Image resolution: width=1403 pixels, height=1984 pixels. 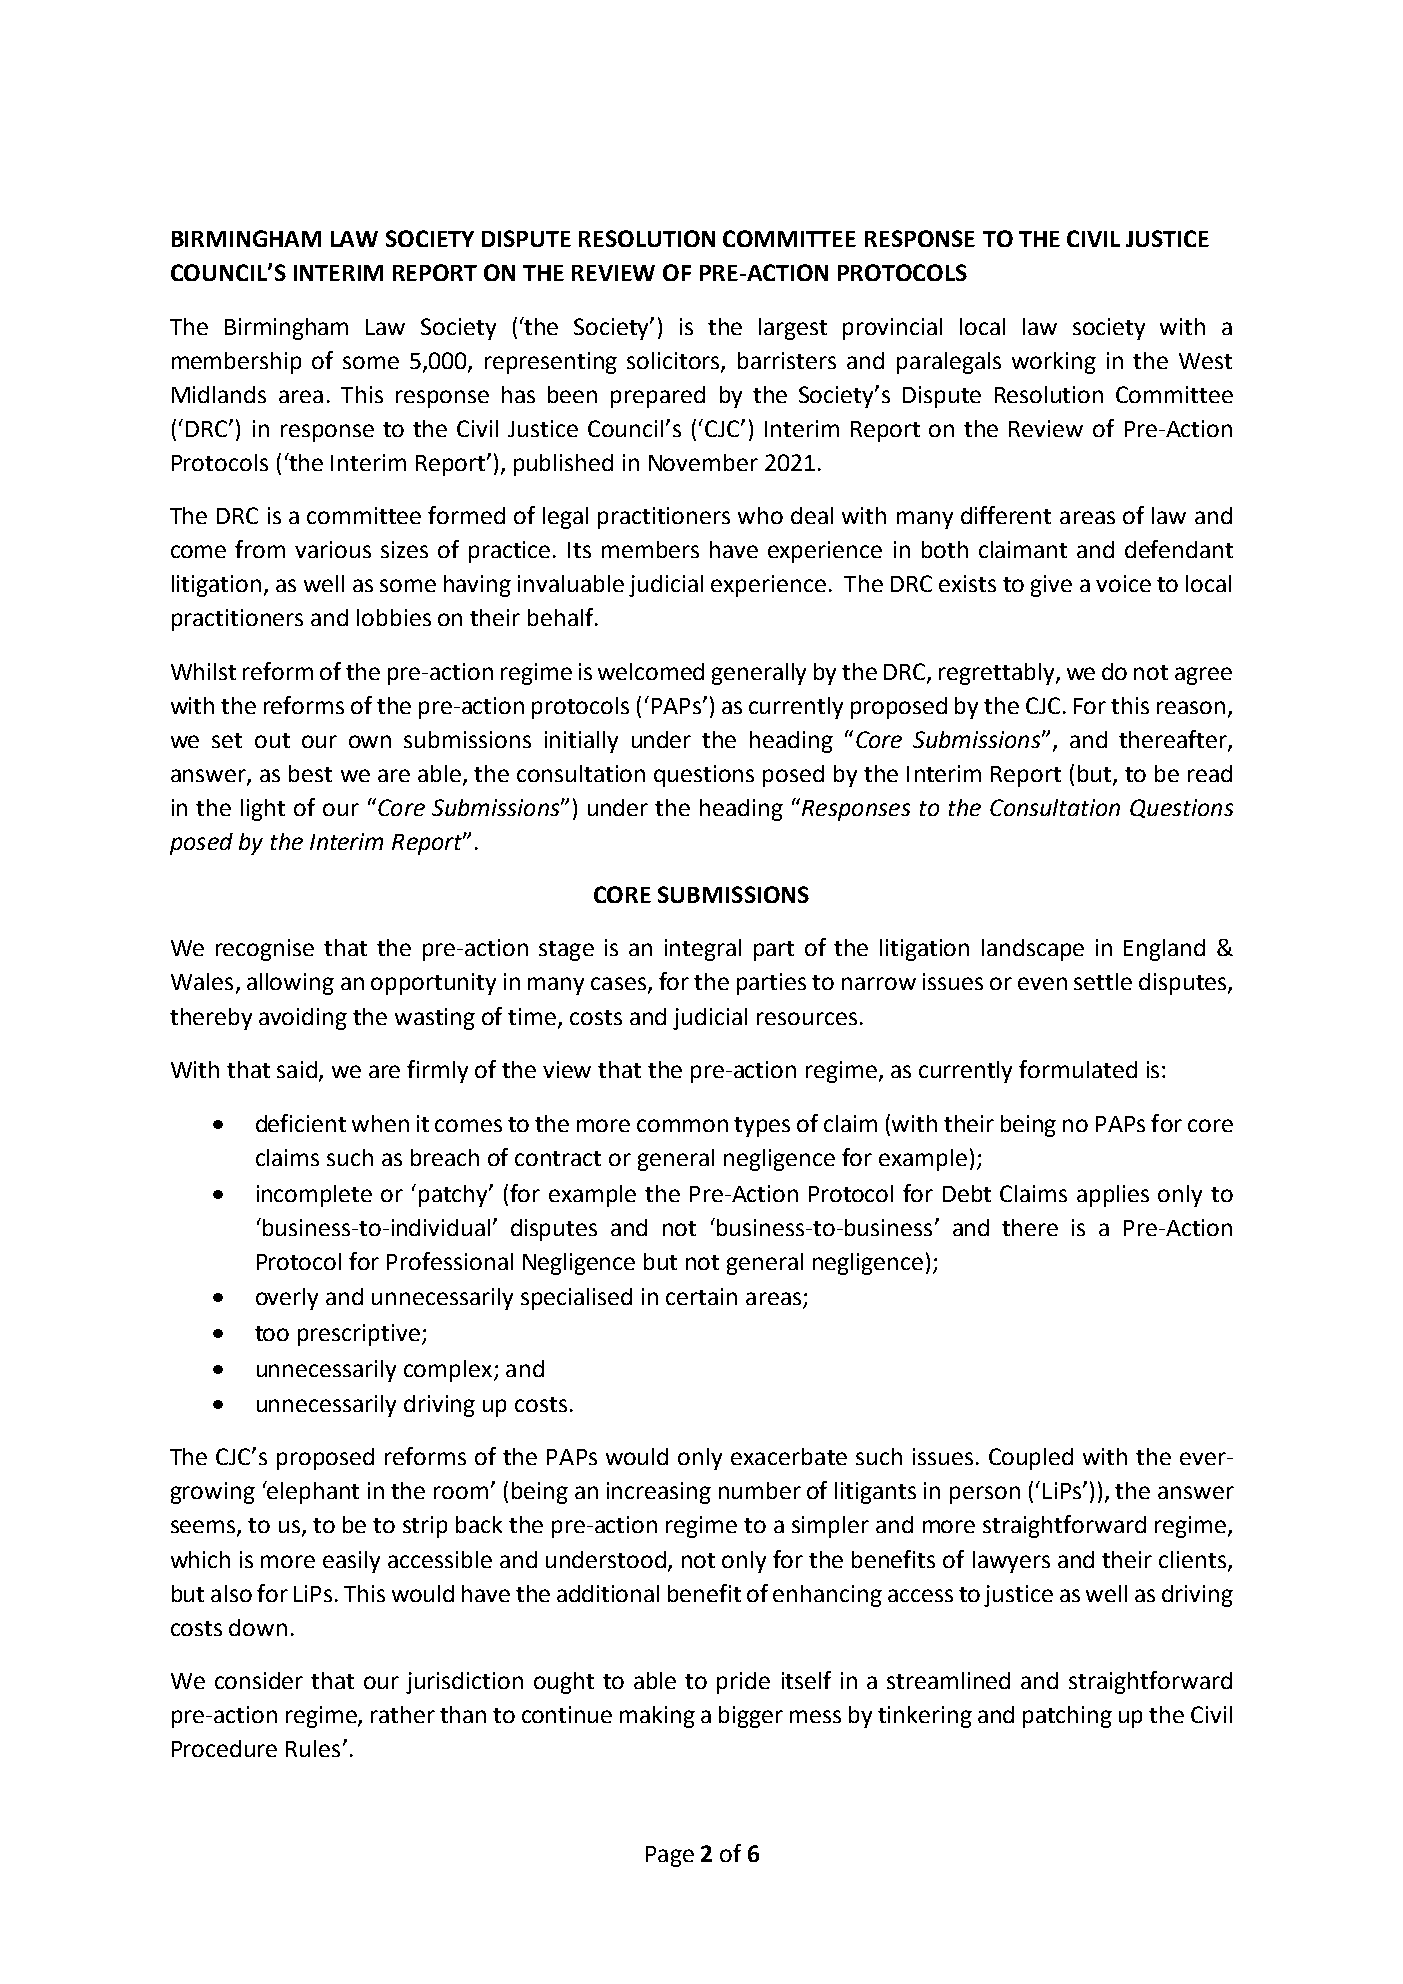 What do you see at coordinates (297, 1069) in the screenshot?
I see `said` at bounding box center [297, 1069].
